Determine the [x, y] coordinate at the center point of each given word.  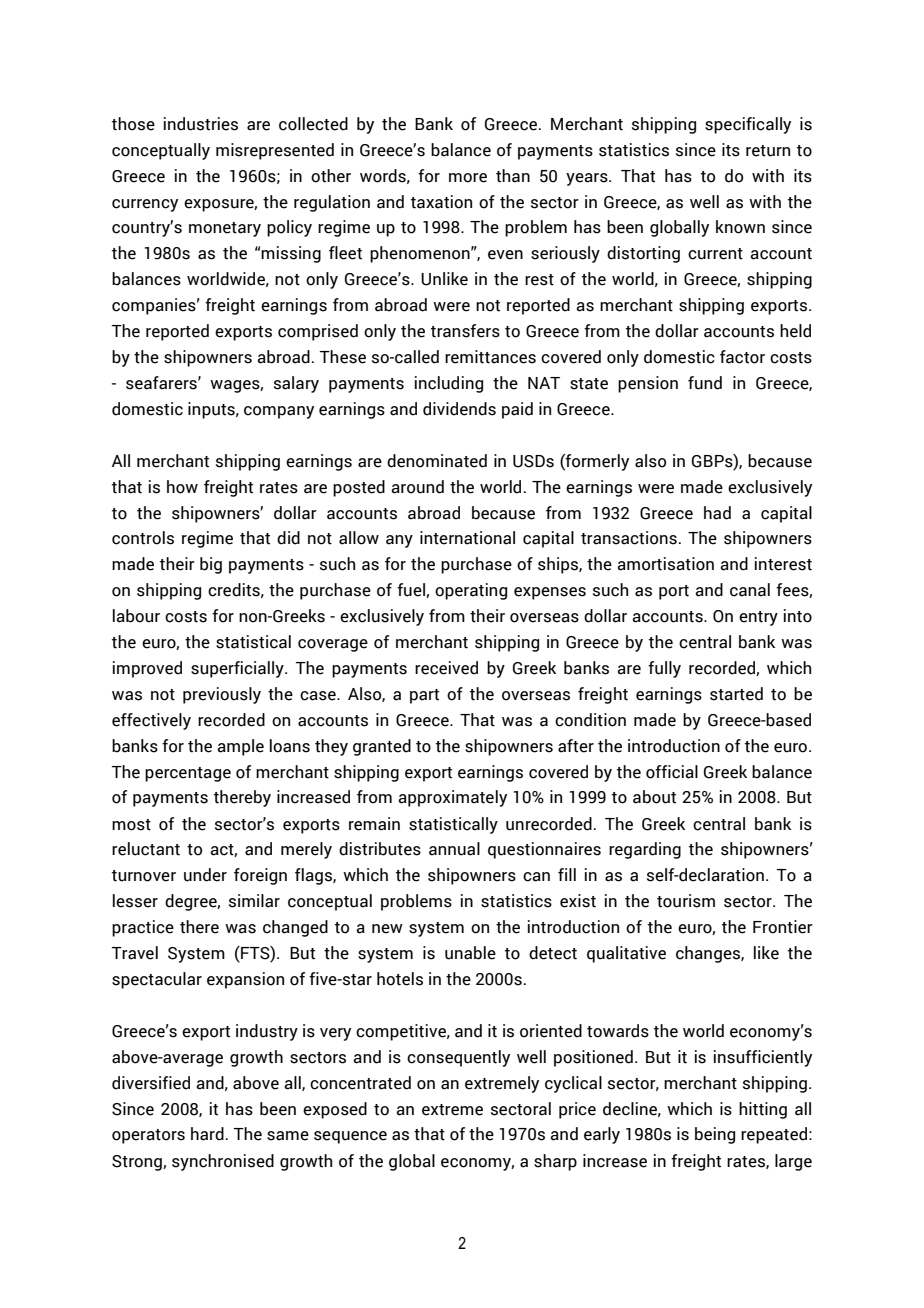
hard [207, 1134]
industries [201, 124]
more [468, 178]
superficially [238, 669]
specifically [748, 125]
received [446, 668]
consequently [458, 1058]
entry [758, 618]
